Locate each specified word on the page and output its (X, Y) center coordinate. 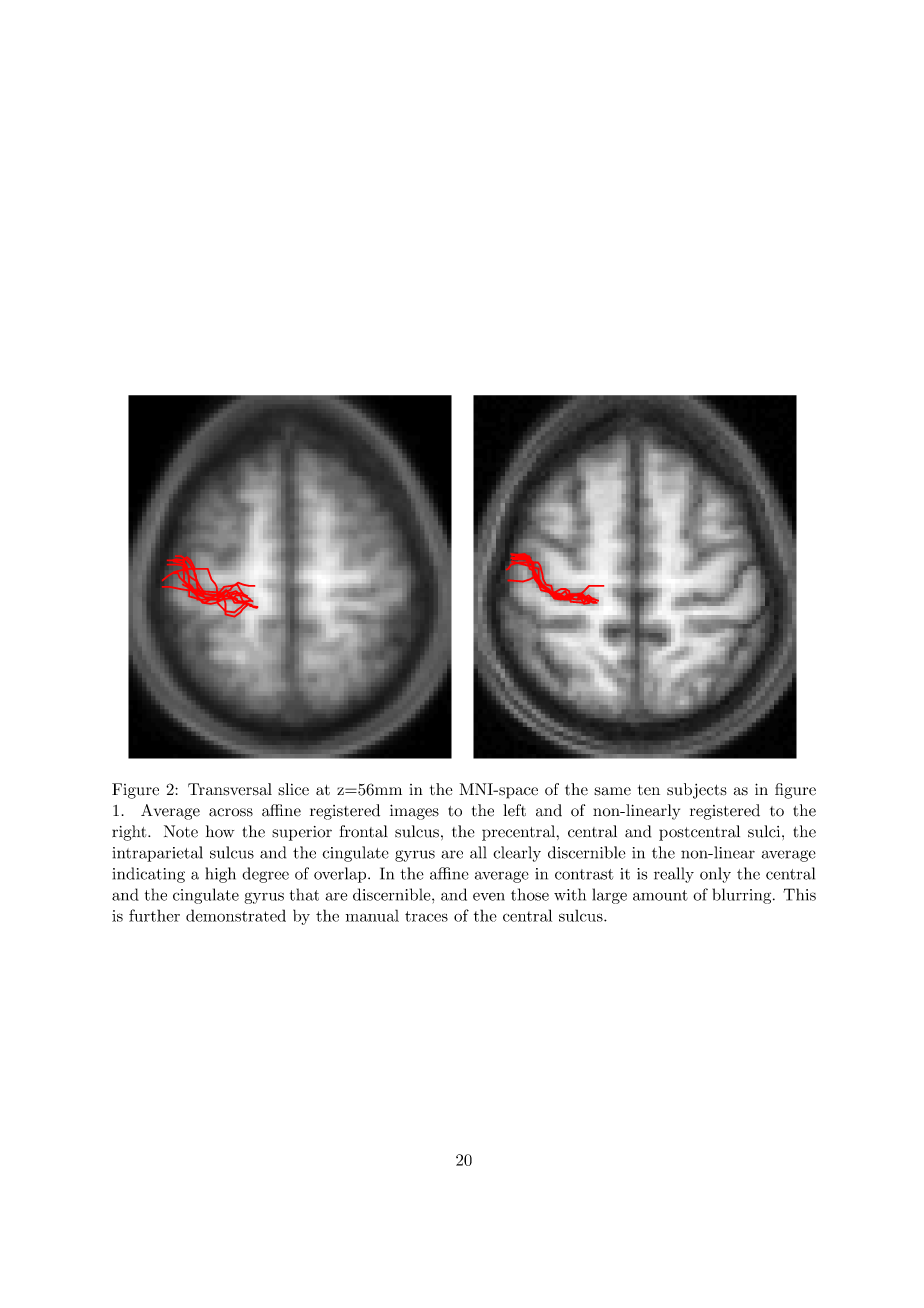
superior (302, 833)
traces (426, 916)
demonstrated (236, 915)
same (612, 791)
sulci (765, 831)
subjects (697, 791)
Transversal (230, 789)
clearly (517, 854)
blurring (743, 896)
